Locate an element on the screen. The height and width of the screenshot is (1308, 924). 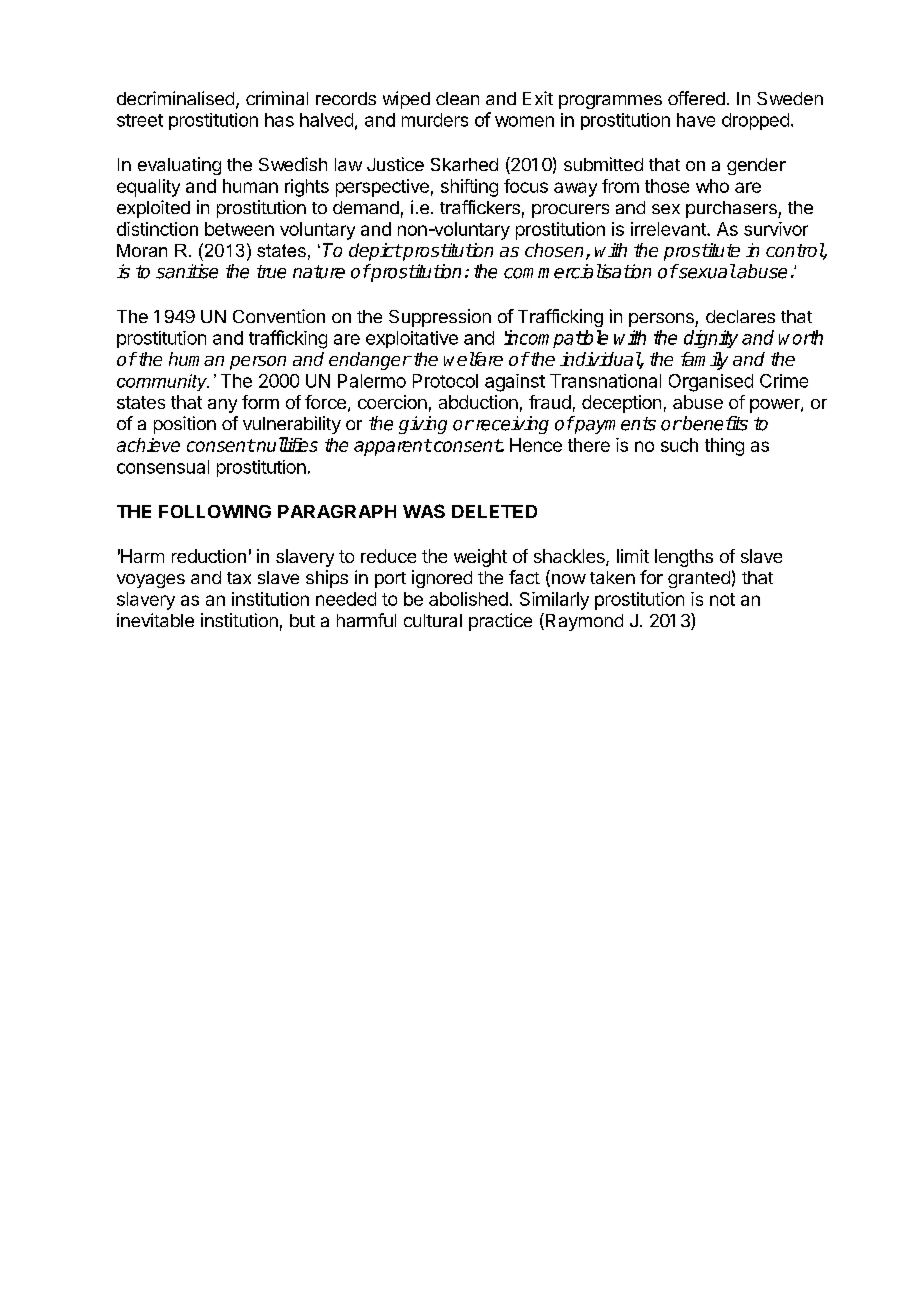
abduction is located at coordinates (478, 402).
